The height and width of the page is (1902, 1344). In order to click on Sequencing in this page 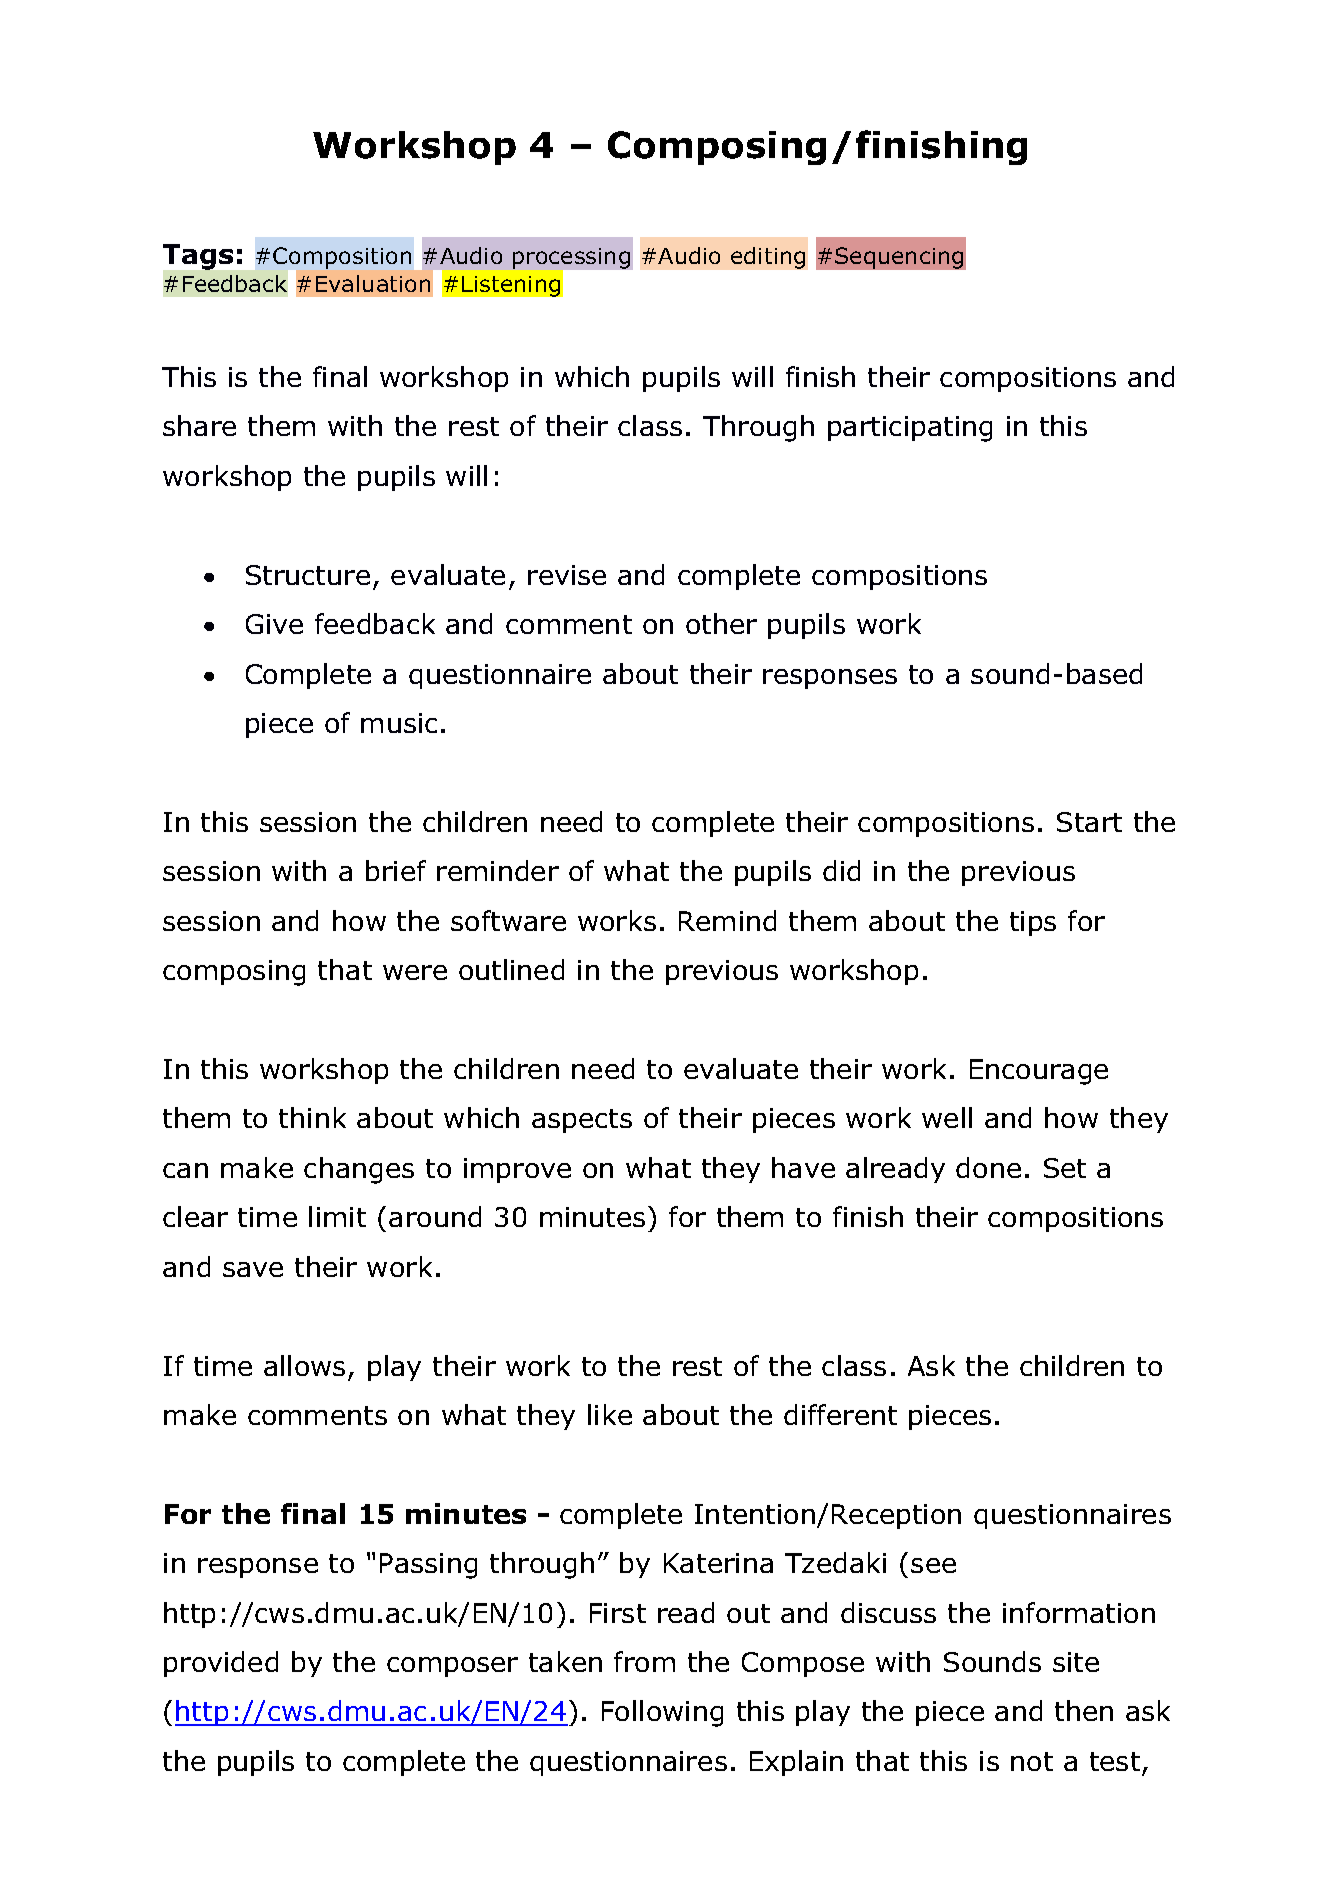, I will do `click(899, 258)`.
